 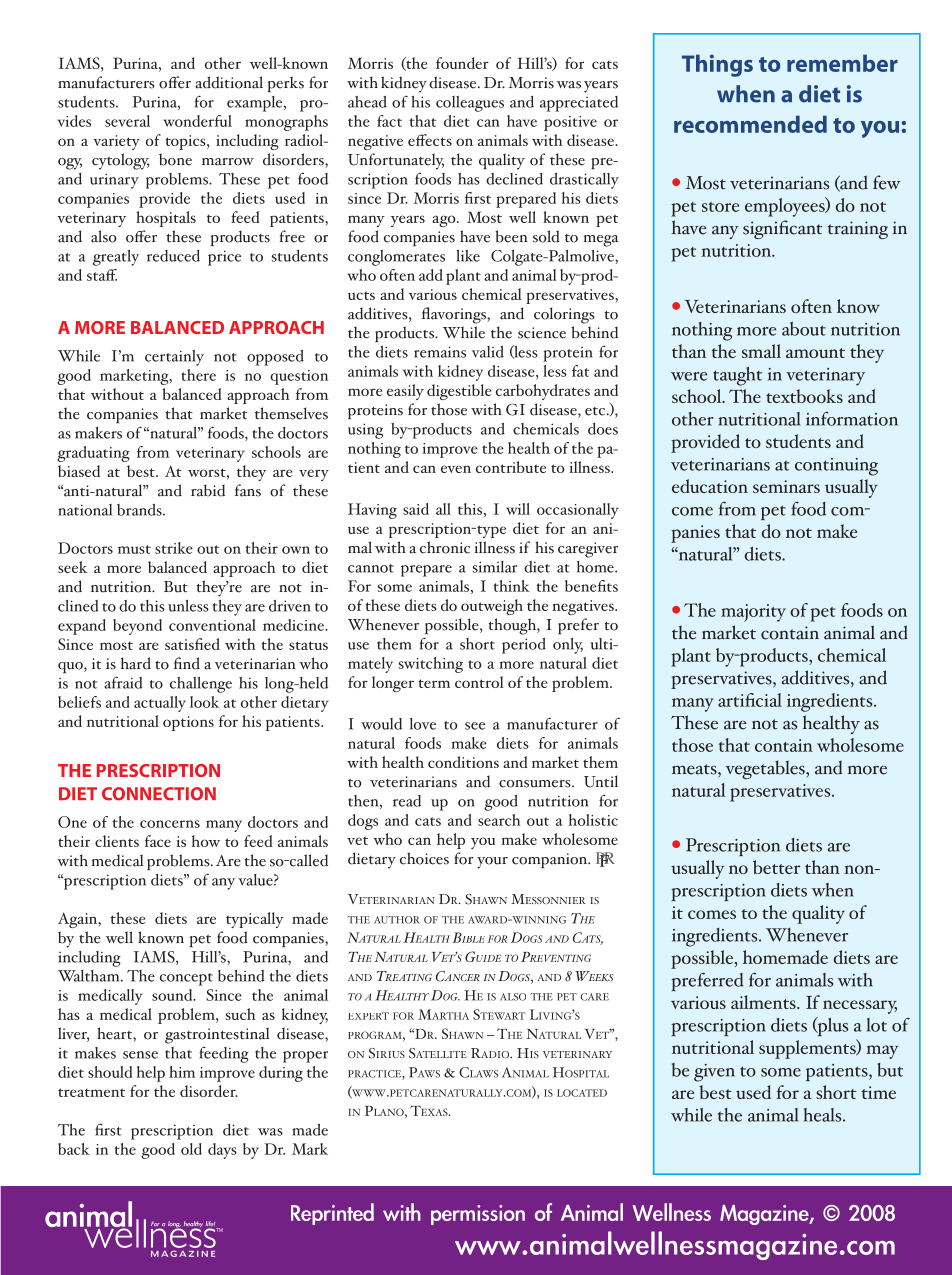 I want to click on satisfied, so click(x=192, y=644).
